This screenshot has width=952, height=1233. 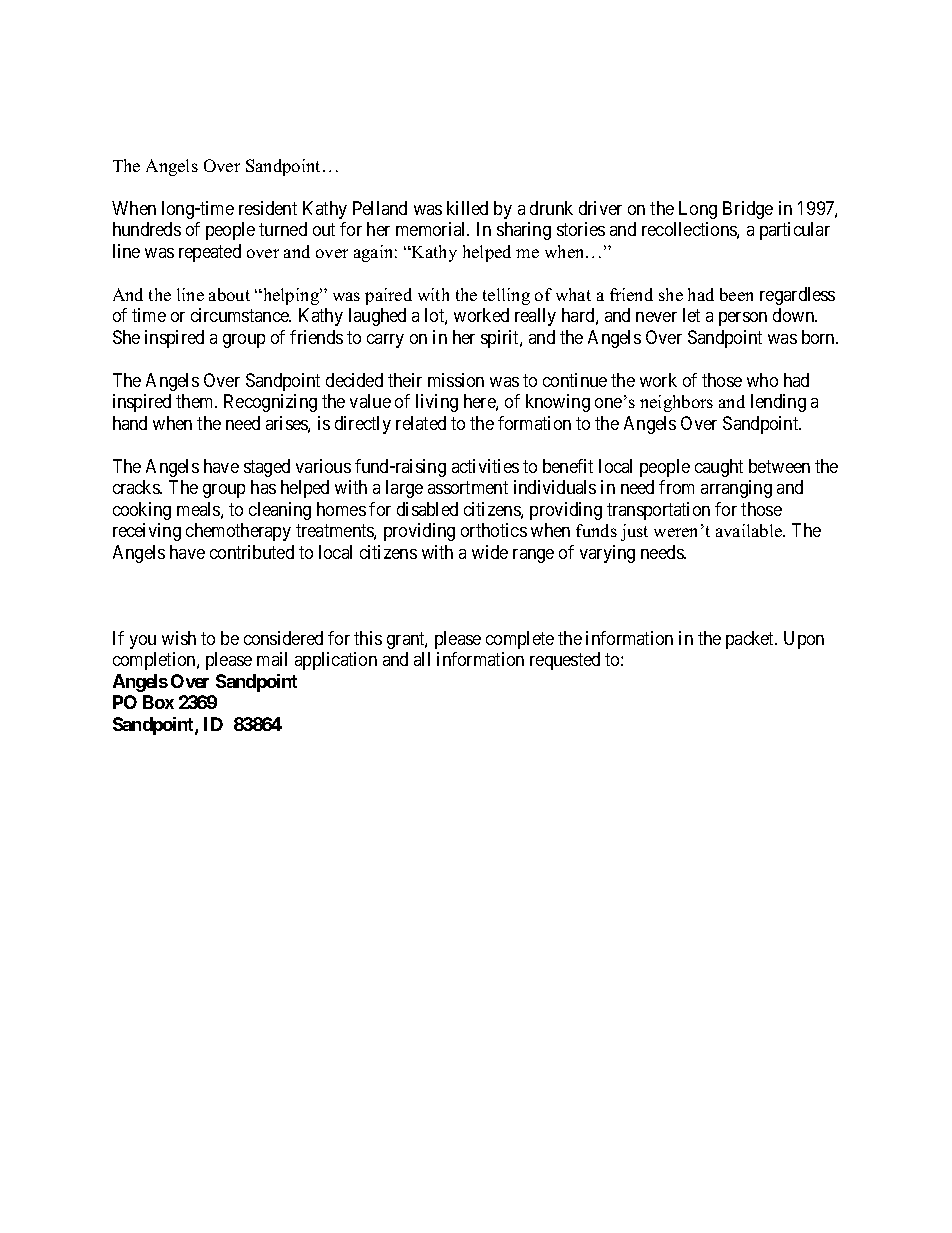 What do you see at coordinates (267, 468) in the screenshot?
I see `staged` at bounding box center [267, 468].
